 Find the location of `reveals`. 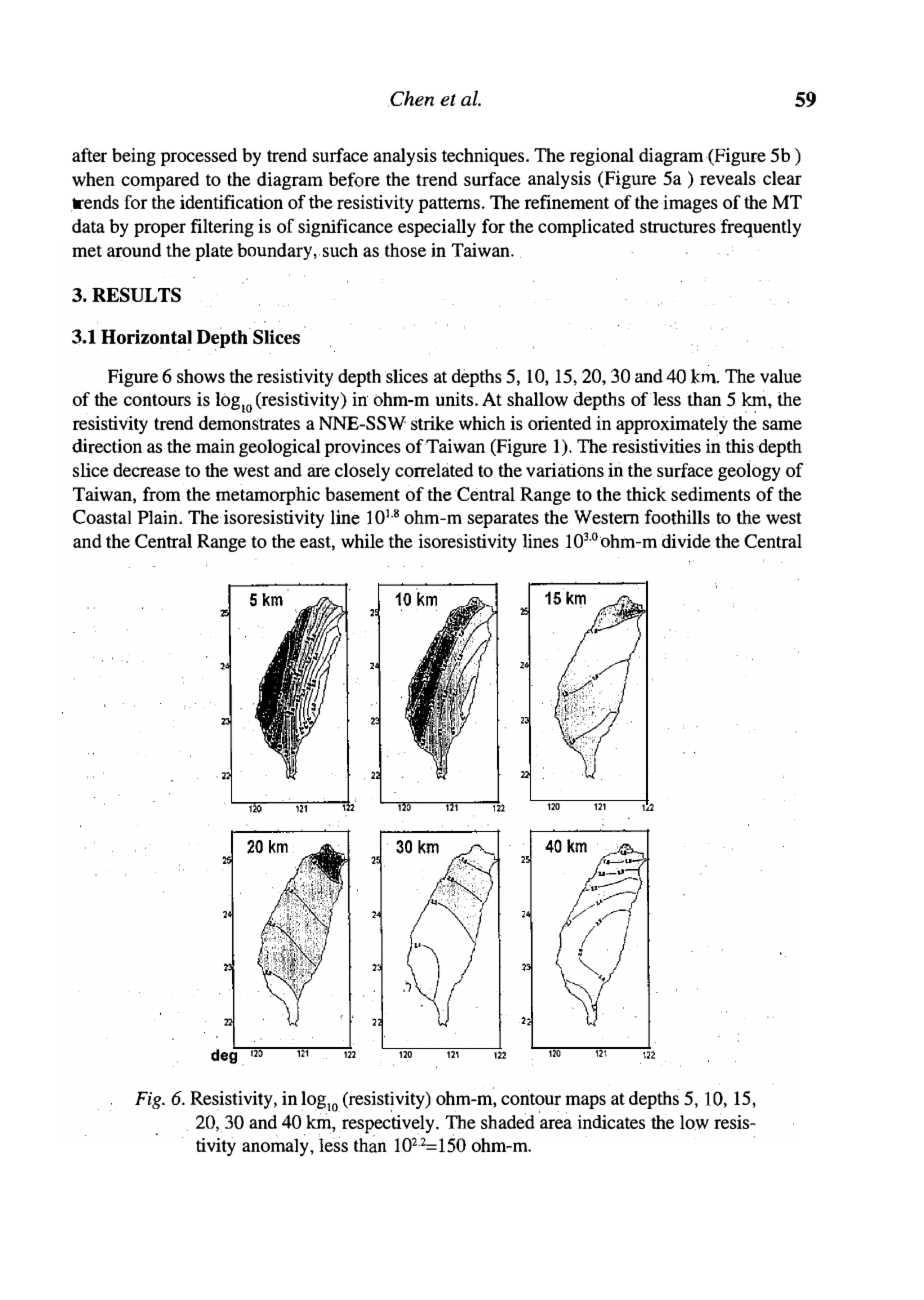

reveals is located at coordinates (728, 178).
